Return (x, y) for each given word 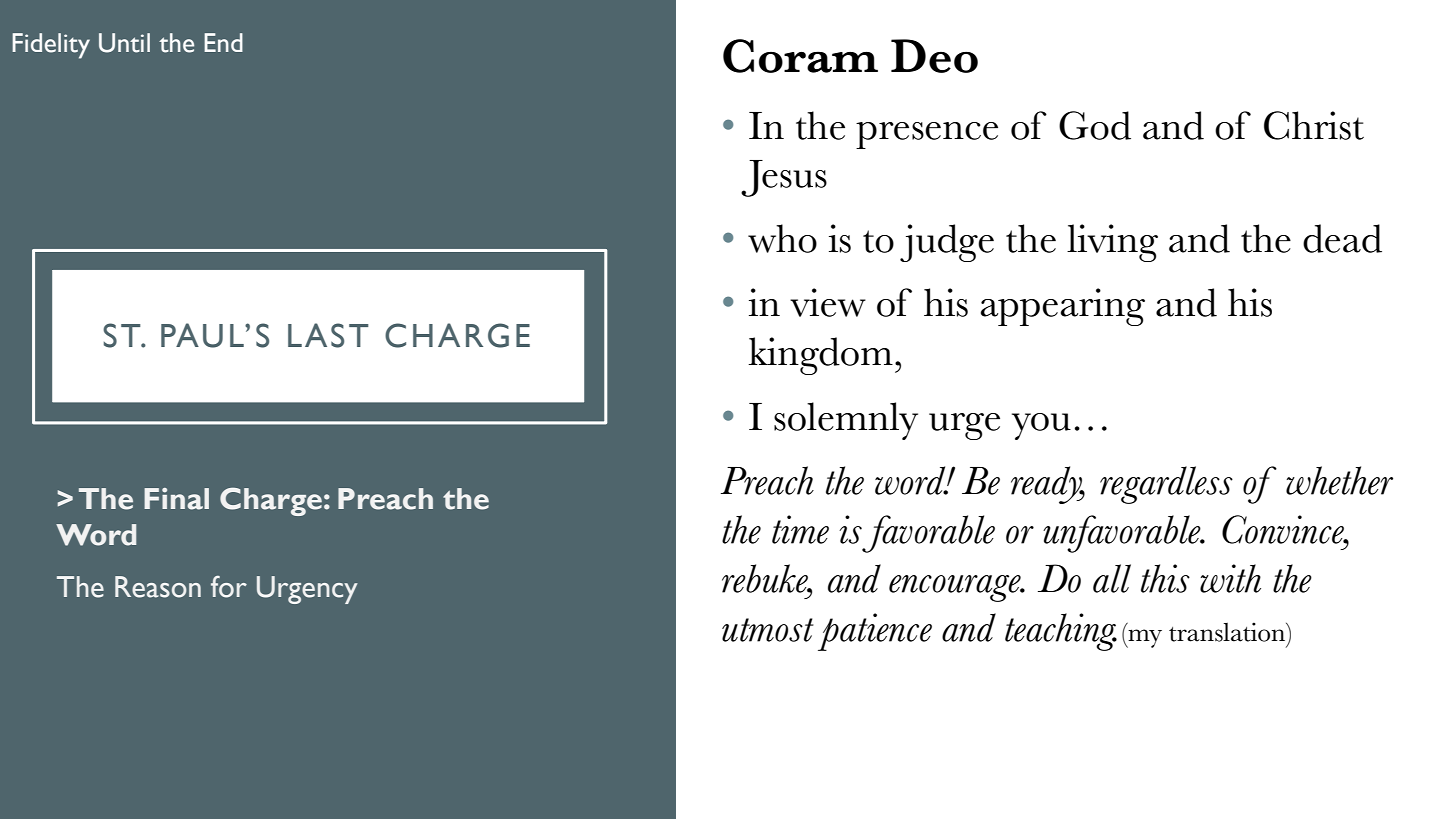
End (223, 42)
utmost (767, 630)
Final (176, 499)
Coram (800, 56)
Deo (934, 56)
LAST (328, 335)
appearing (1063, 307)
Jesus (784, 178)
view (828, 302)
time (800, 529)
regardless (1166, 485)
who (782, 238)
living (1112, 243)
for (229, 587)
